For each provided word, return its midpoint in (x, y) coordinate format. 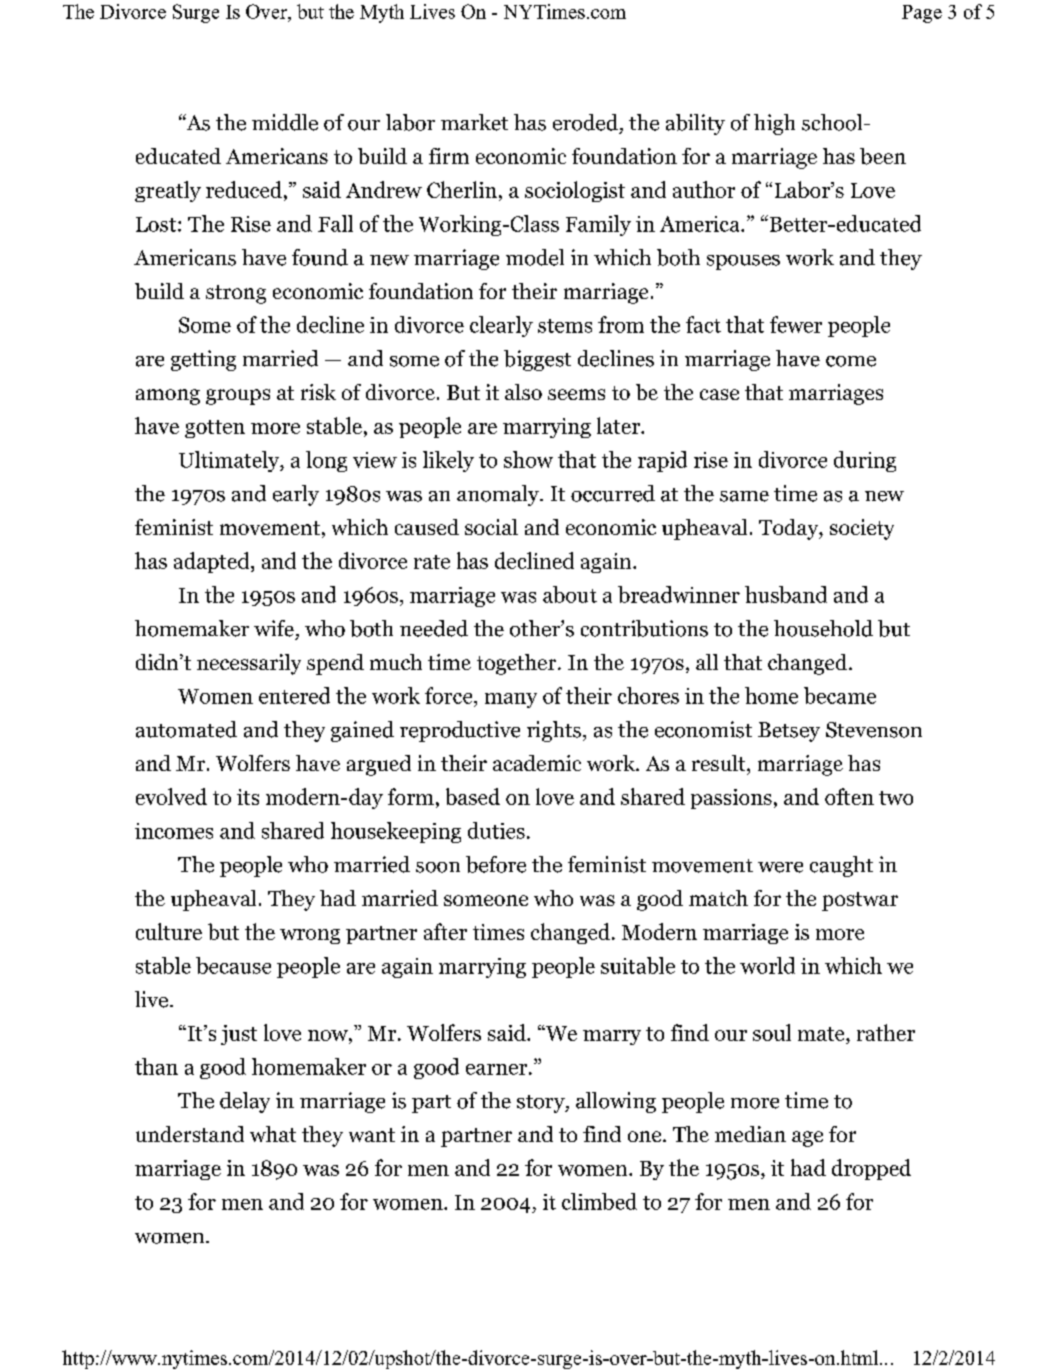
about (570, 594)
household (823, 628)
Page (922, 14)
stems (565, 326)
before (496, 864)
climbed (599, 1201)
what (273, 1134)
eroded (585, 122)
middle (285, 122)
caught (841, 866)
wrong (310, 936)
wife (274, 628)
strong (236, 294)
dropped (871, 1169)
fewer (796, 324)
